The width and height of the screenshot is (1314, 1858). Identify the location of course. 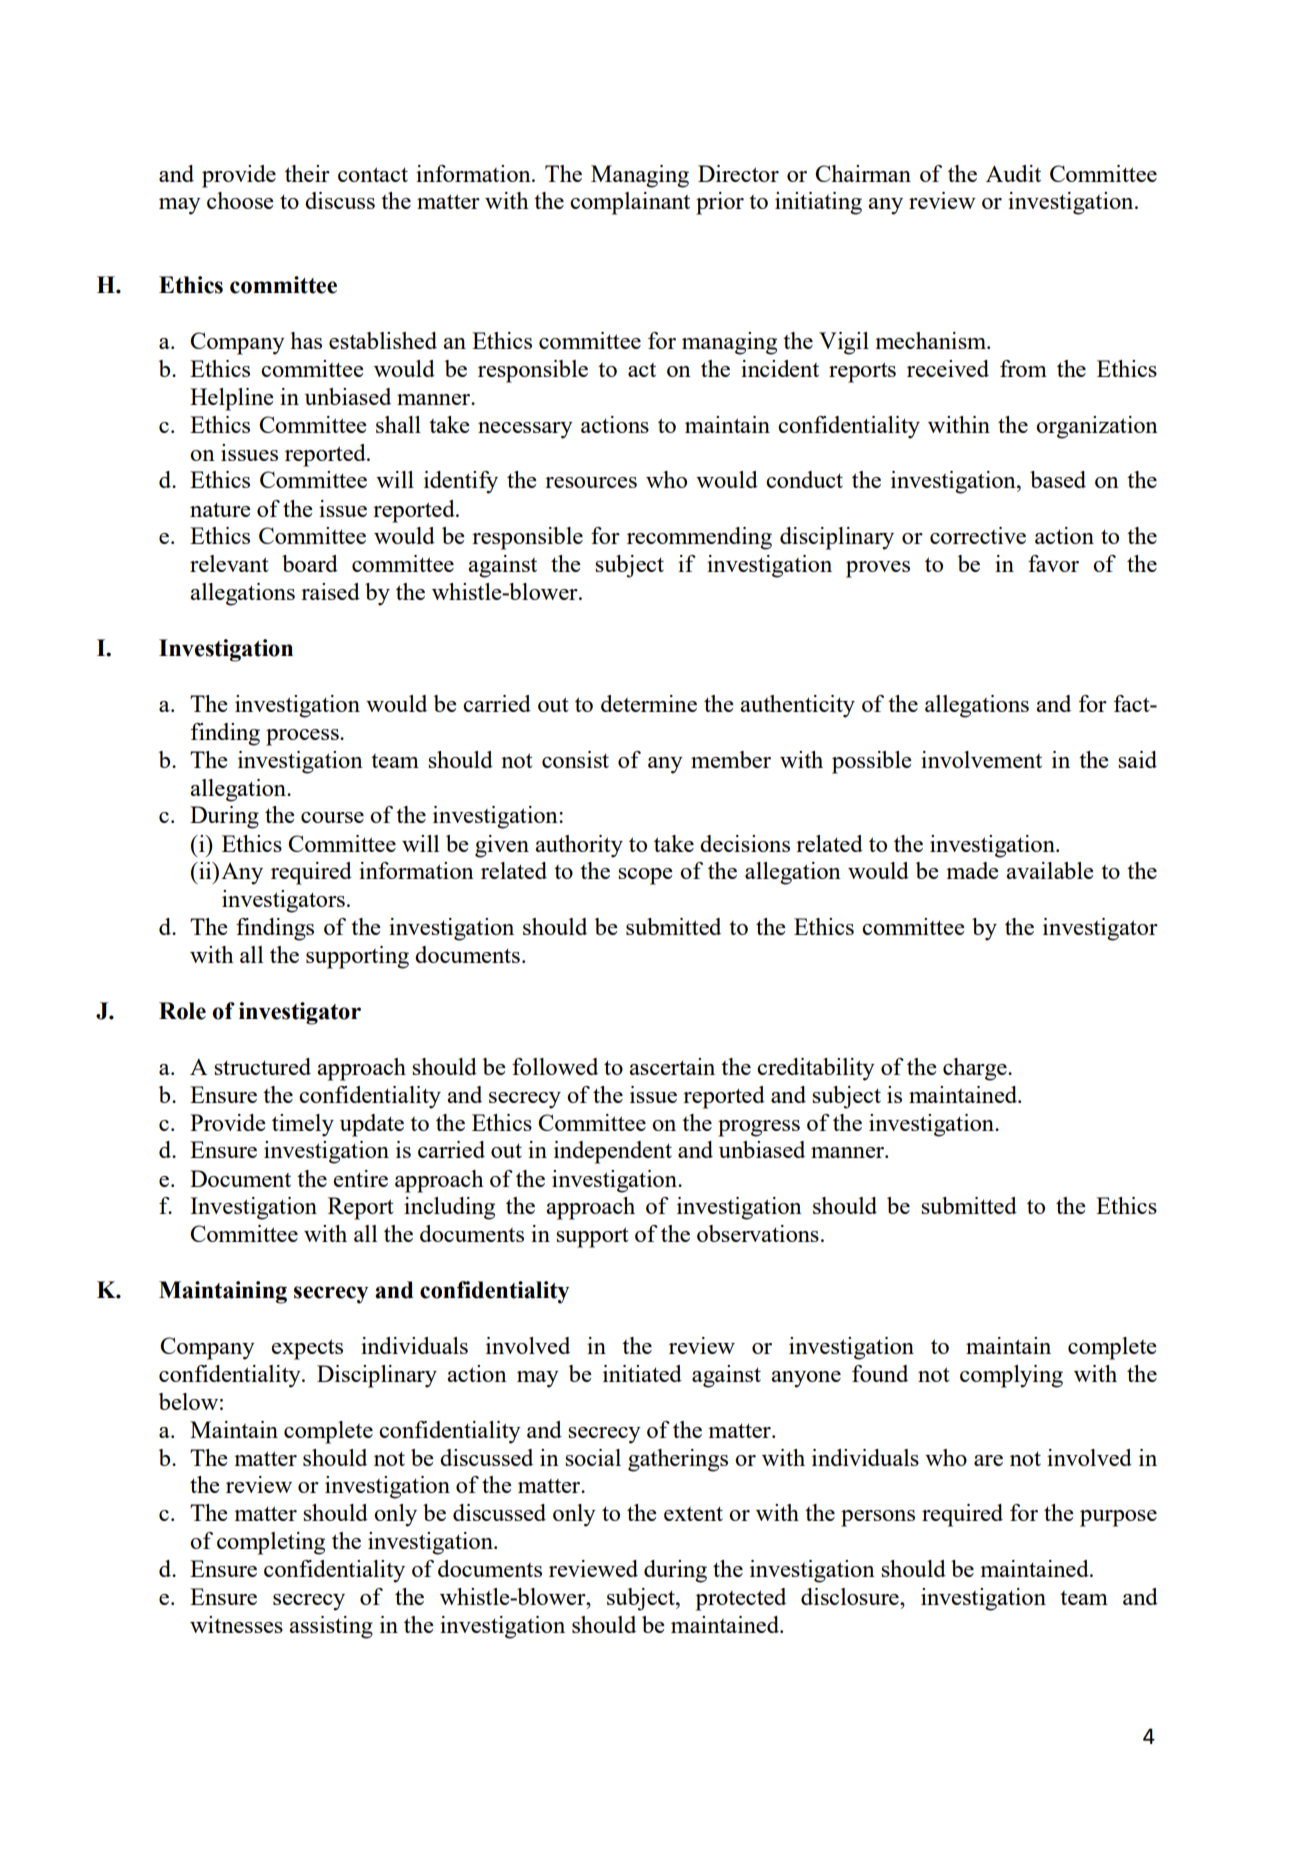
(332, 817).
